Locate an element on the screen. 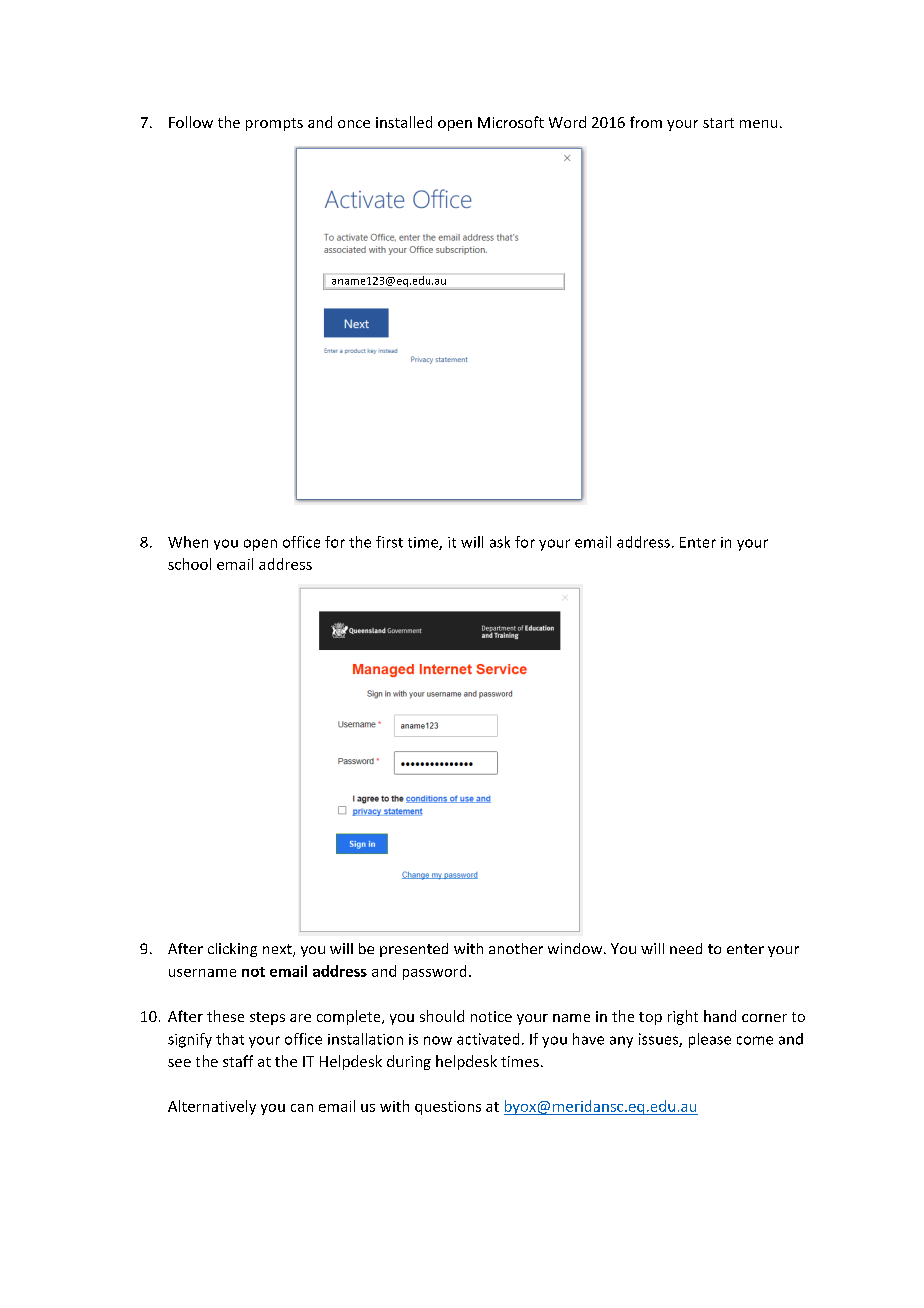 This screenshot has width=924, height=1308. ask is located at coordinates (500, 542).
